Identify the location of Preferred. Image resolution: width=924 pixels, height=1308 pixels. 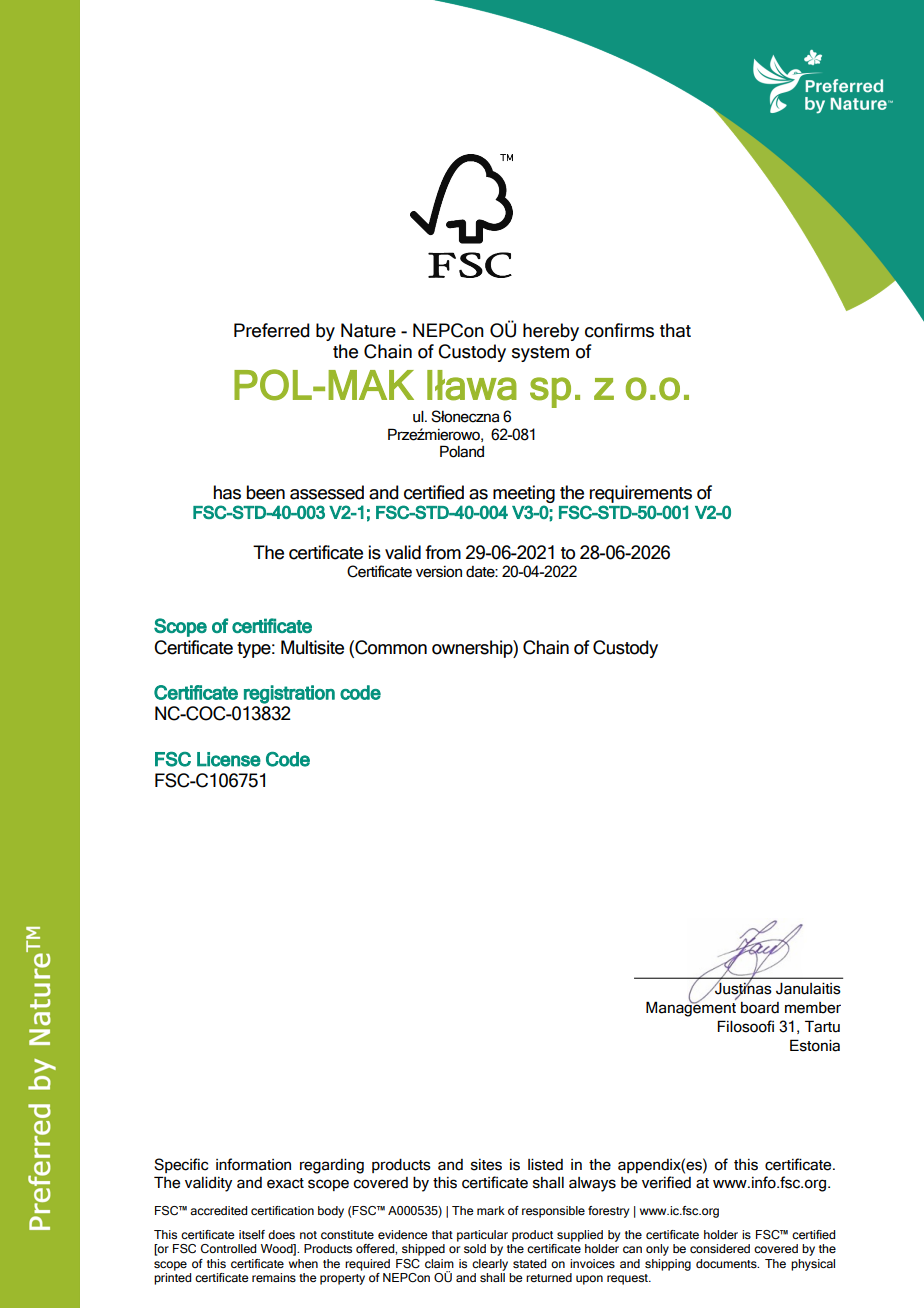
(272, 330).
